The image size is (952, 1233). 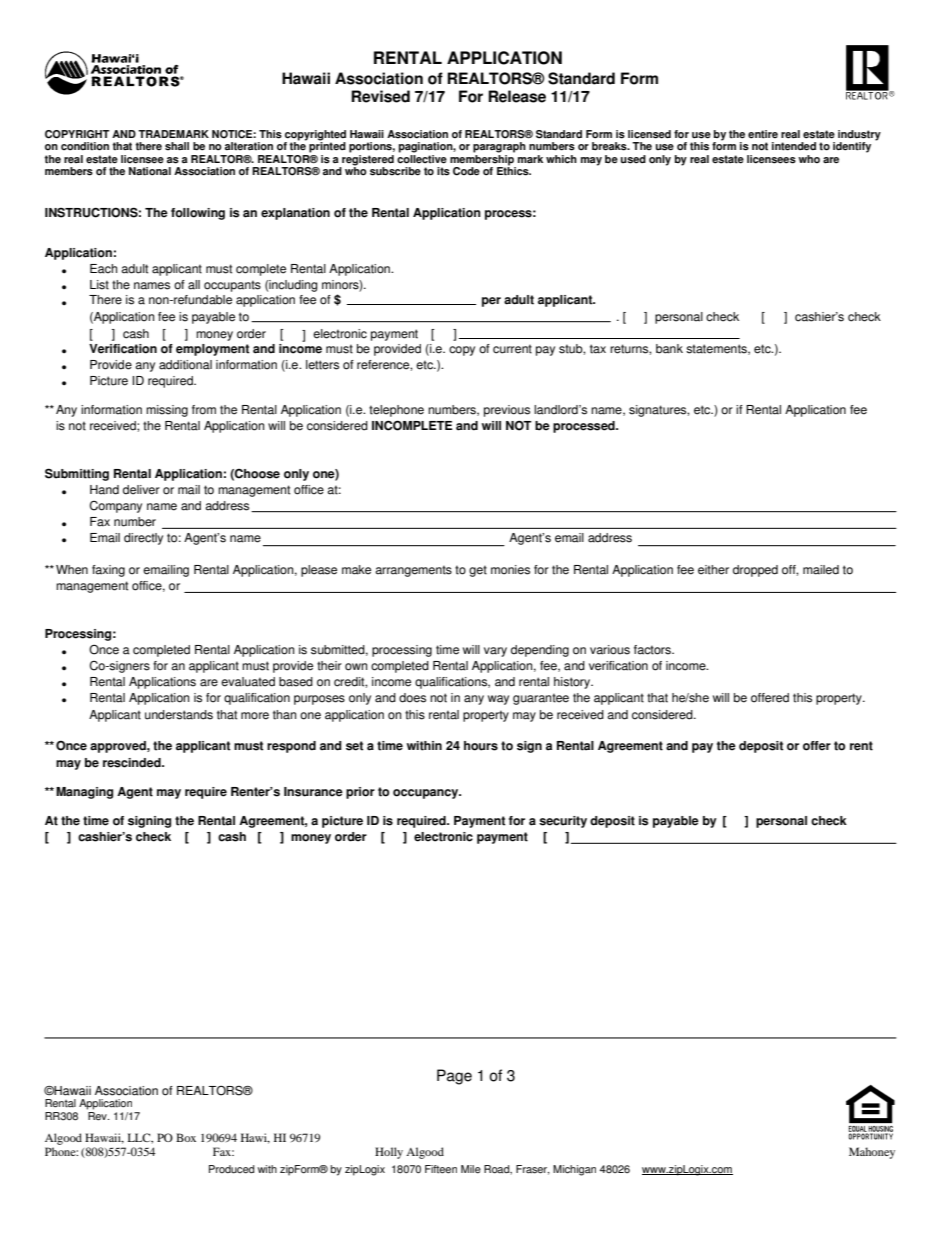 I want to click on shall, so click(x=177, y=146).
